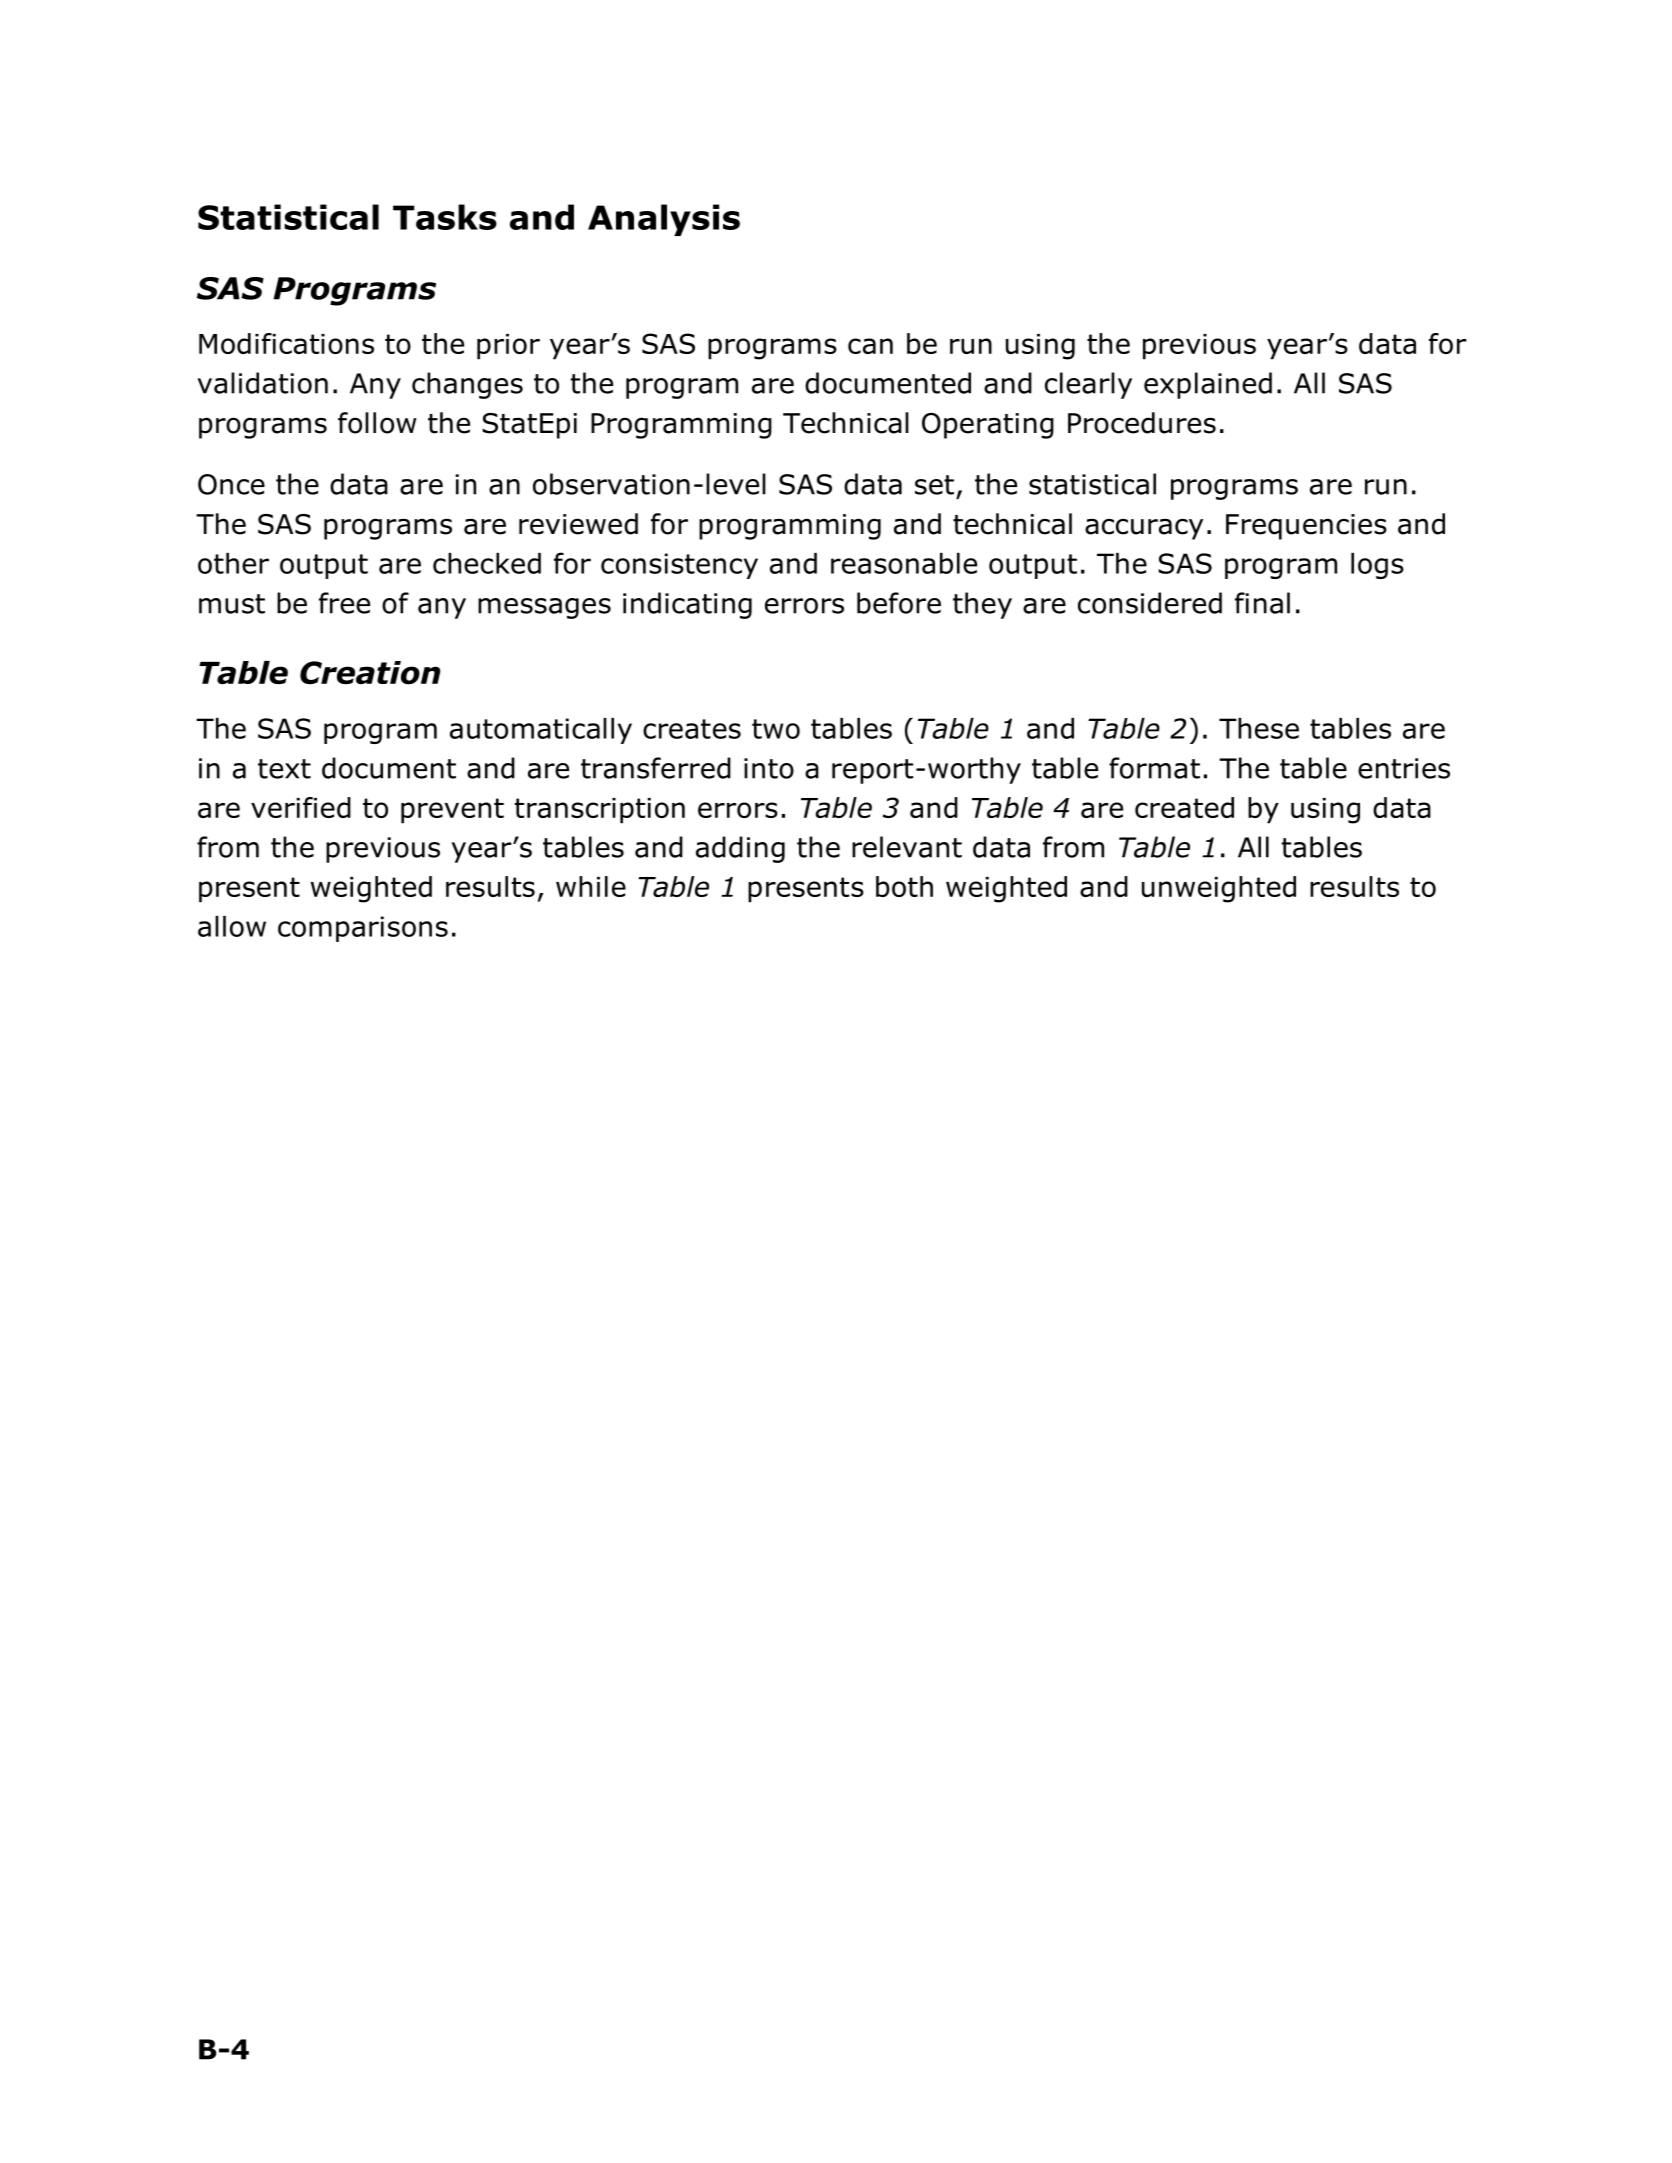  What do you see at coordinates (1208, 385) in the page?
I see `explained` at bounding box center [1208, 385].
